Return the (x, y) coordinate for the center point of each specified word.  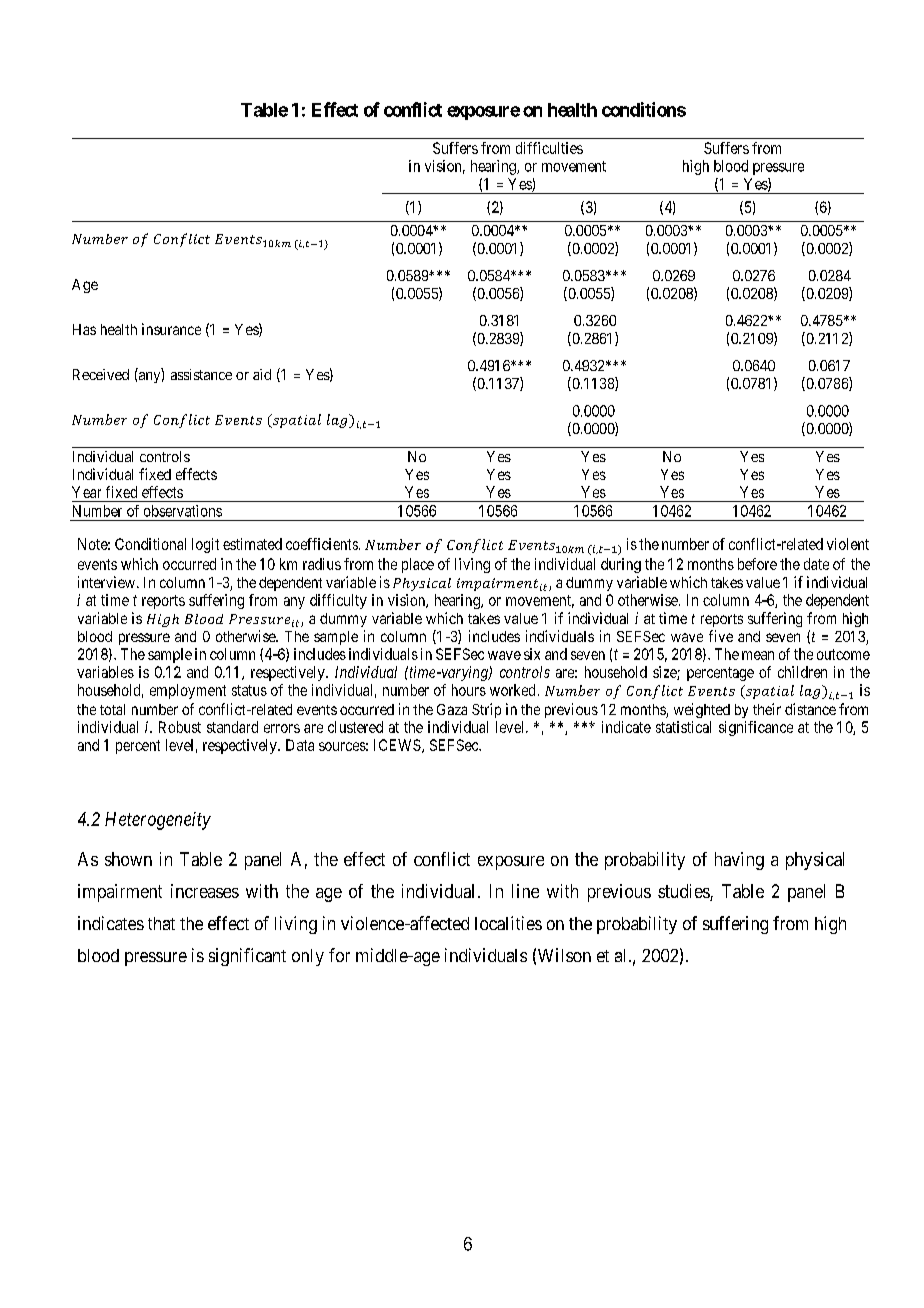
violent (848, 544)
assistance (201, 374)
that (161, 923)
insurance (171, 329)
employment (188, 691)
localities (508, 923)
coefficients (322, 544)
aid (262, 374)
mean (758, 655)
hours (469, 690)
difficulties (549, 148)
